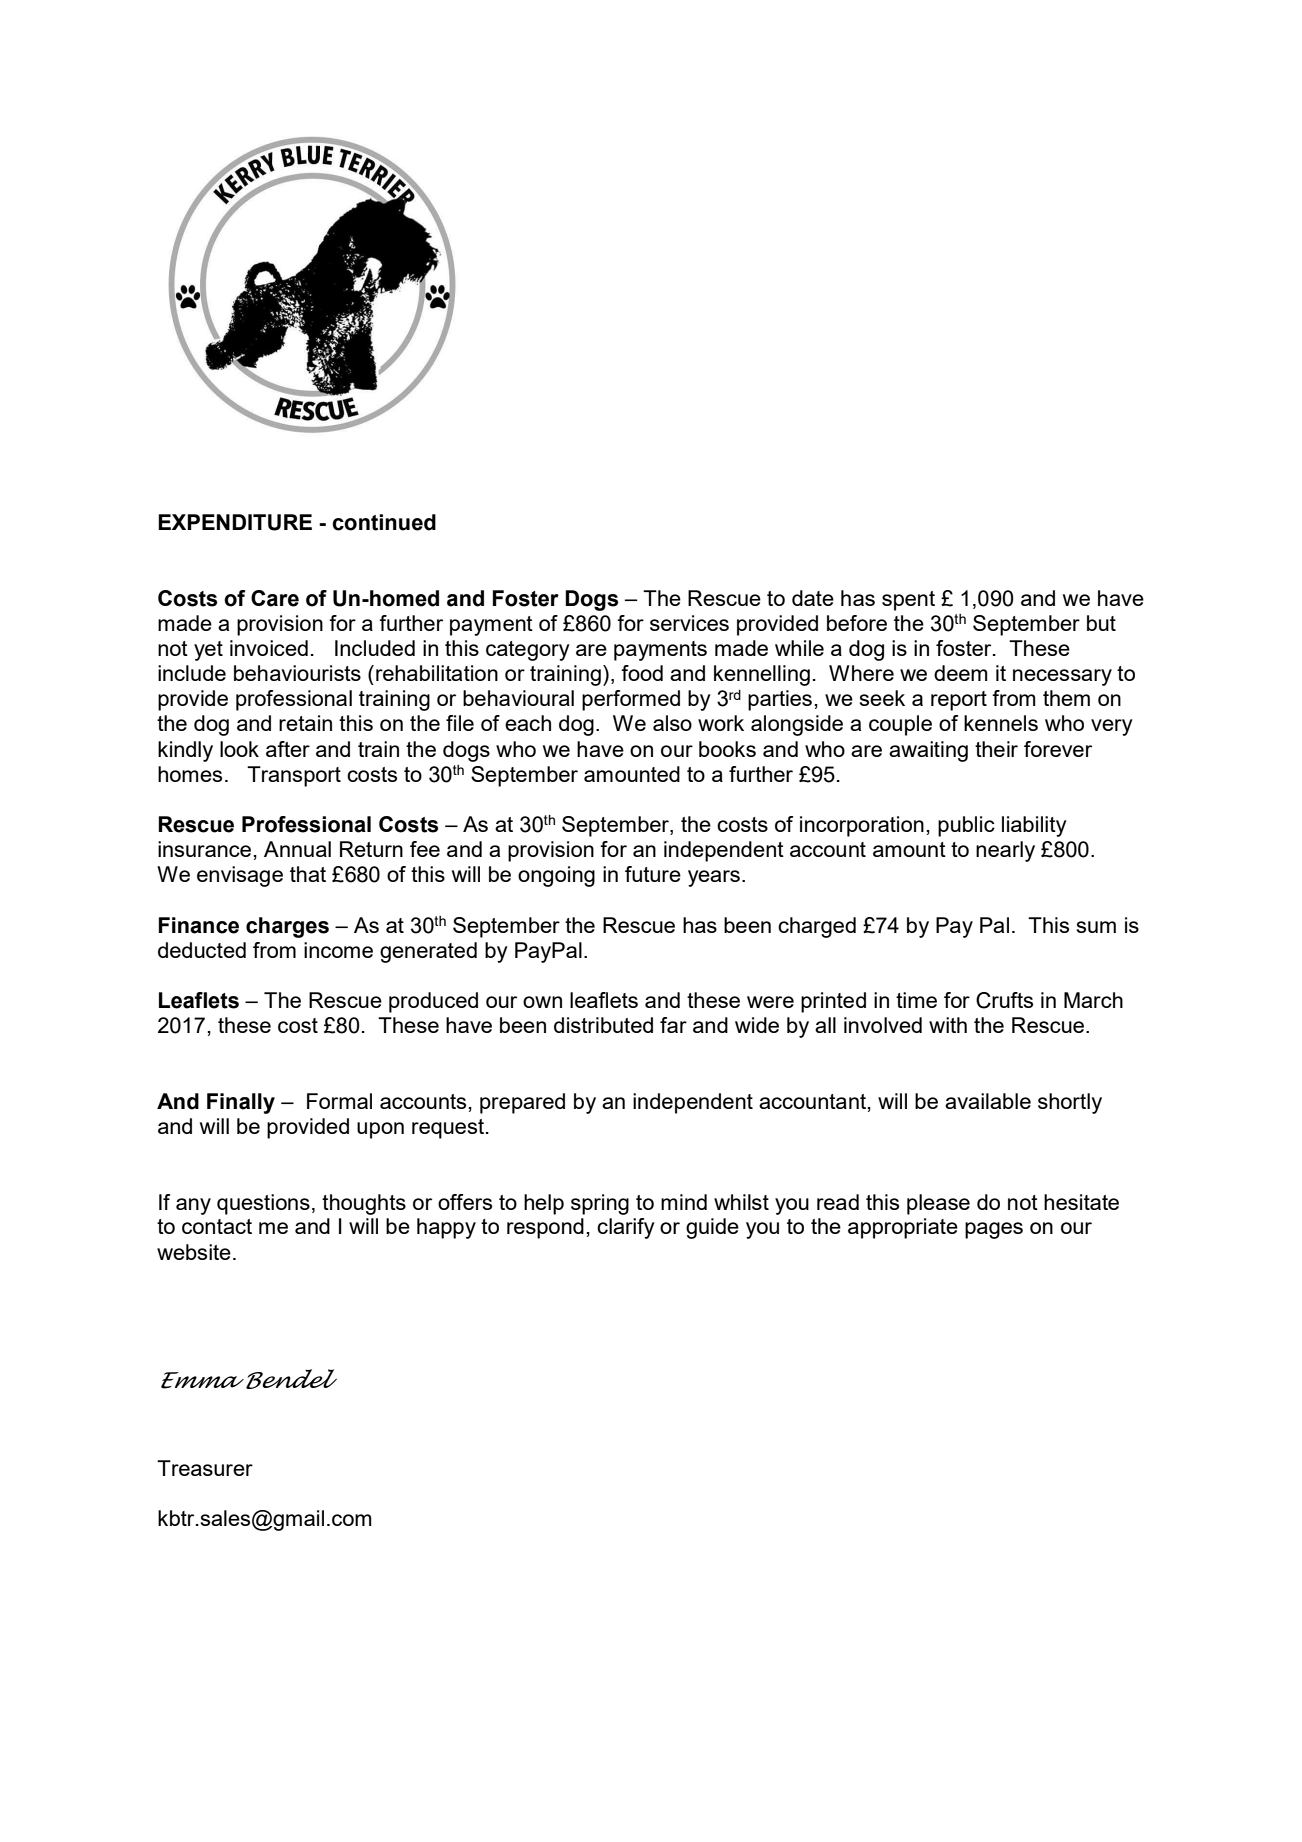 Image resolution: width=1302 pixels, height=1842 pixels. Describe the element at coordinates (338, 950) in the screenshot. I see `income` at that location.
